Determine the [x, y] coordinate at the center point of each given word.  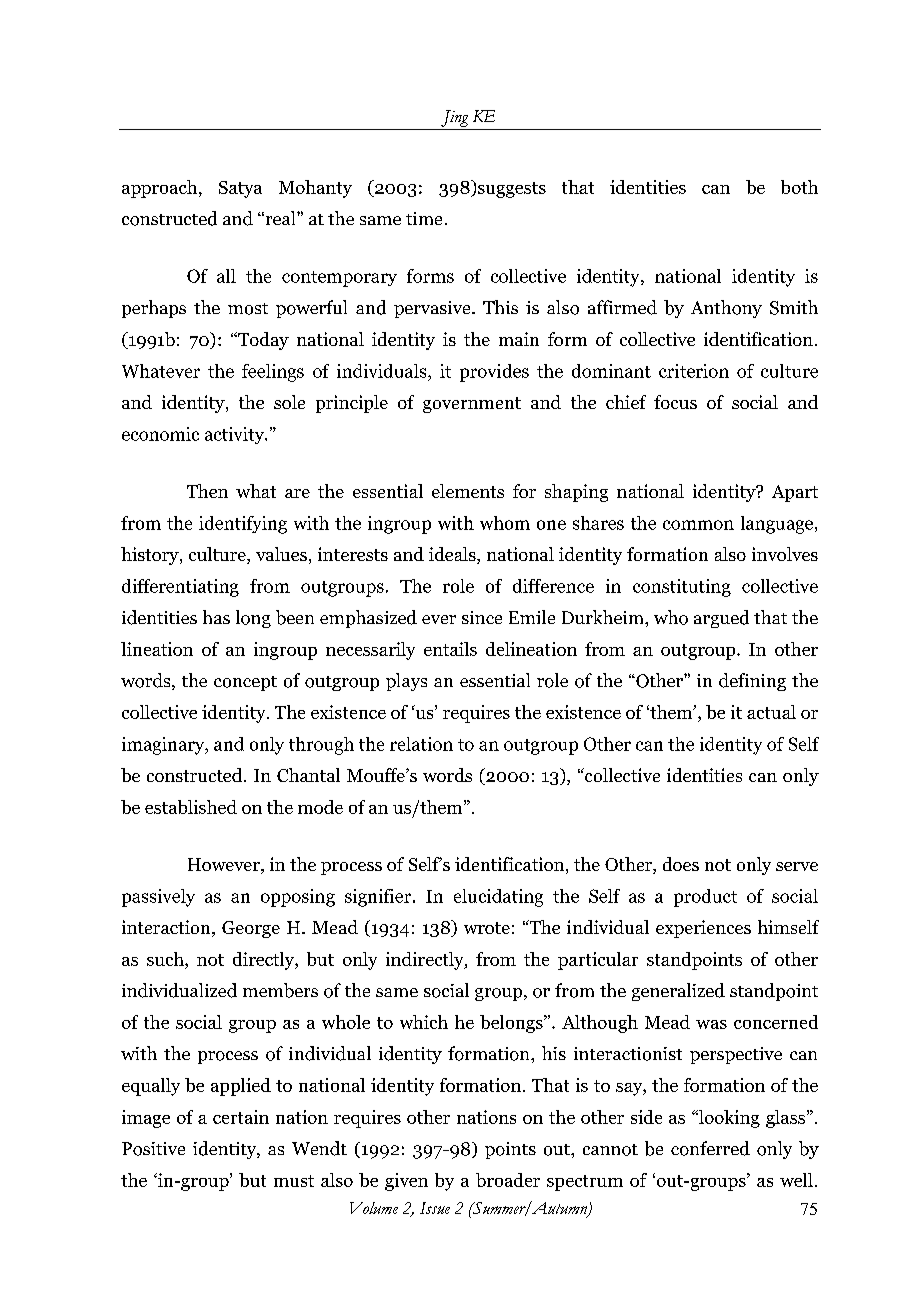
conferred [710, 1148]
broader [508, 1180]
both [799, 187]
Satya [240, 189]
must [294, 1181]
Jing [454, 118]
